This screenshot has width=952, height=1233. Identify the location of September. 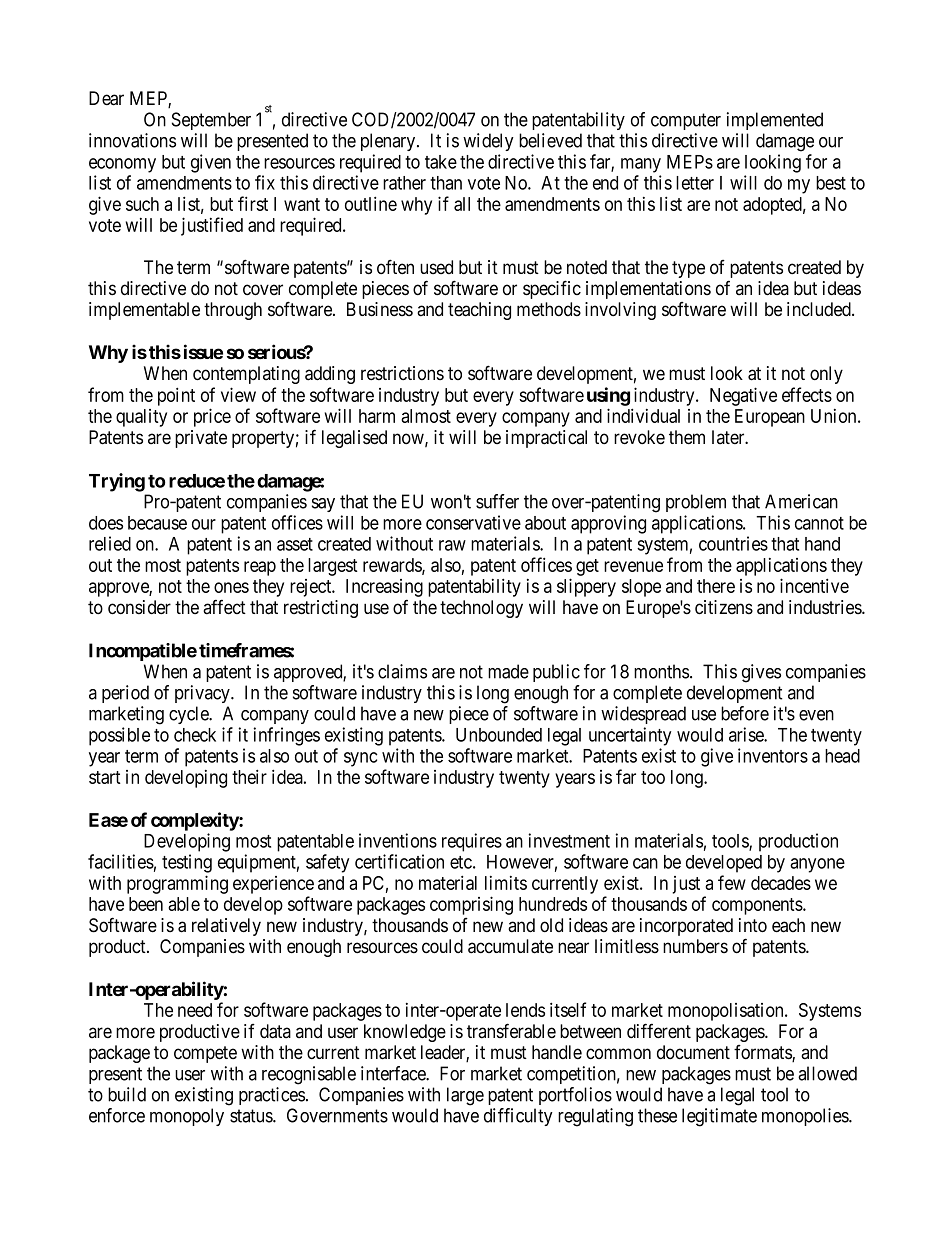
(211, 121).
